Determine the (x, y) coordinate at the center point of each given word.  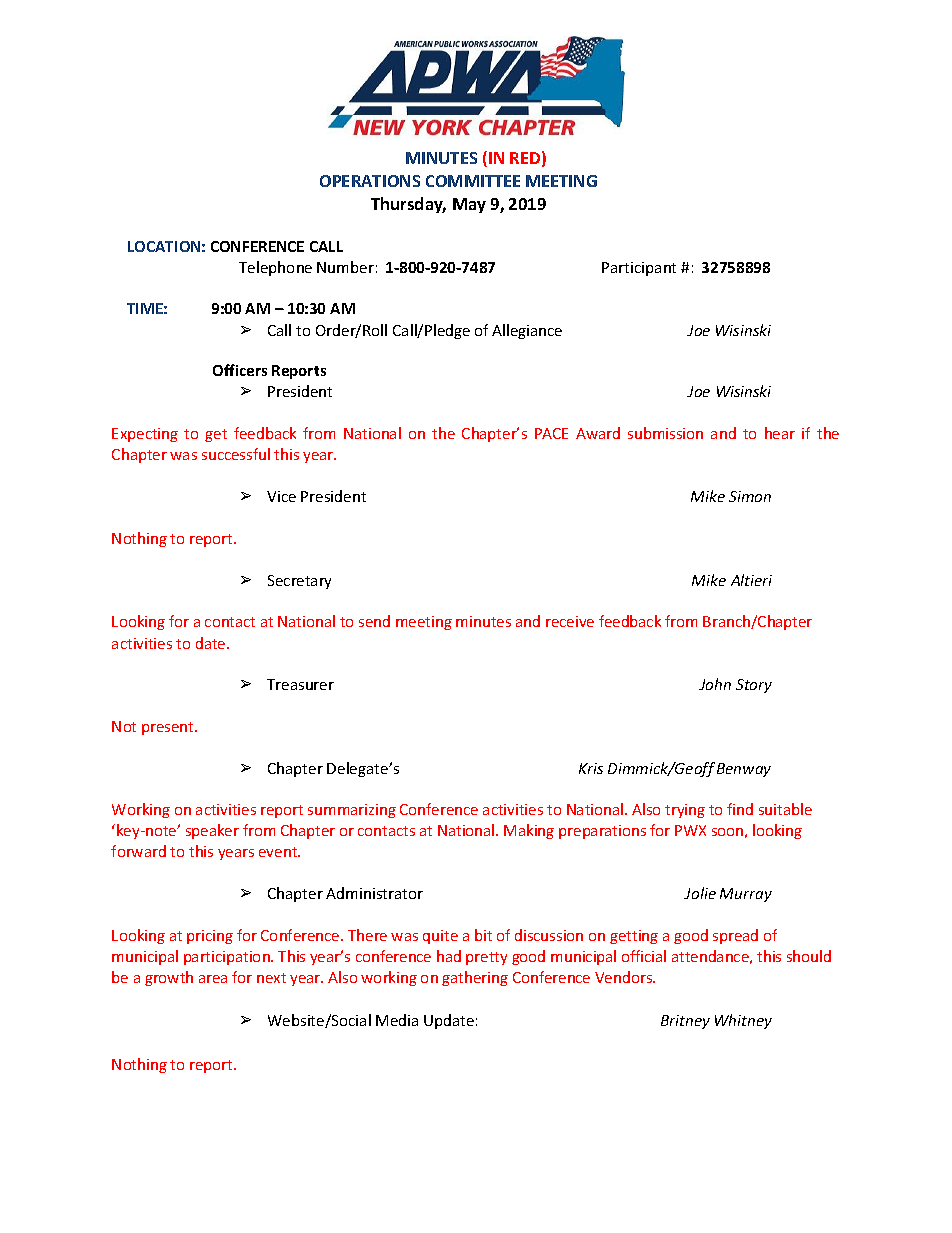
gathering (475, 978)
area (213, 979)
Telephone (275, 268)
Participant (639, 269)
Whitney (743, 1021)
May (469, 205)
